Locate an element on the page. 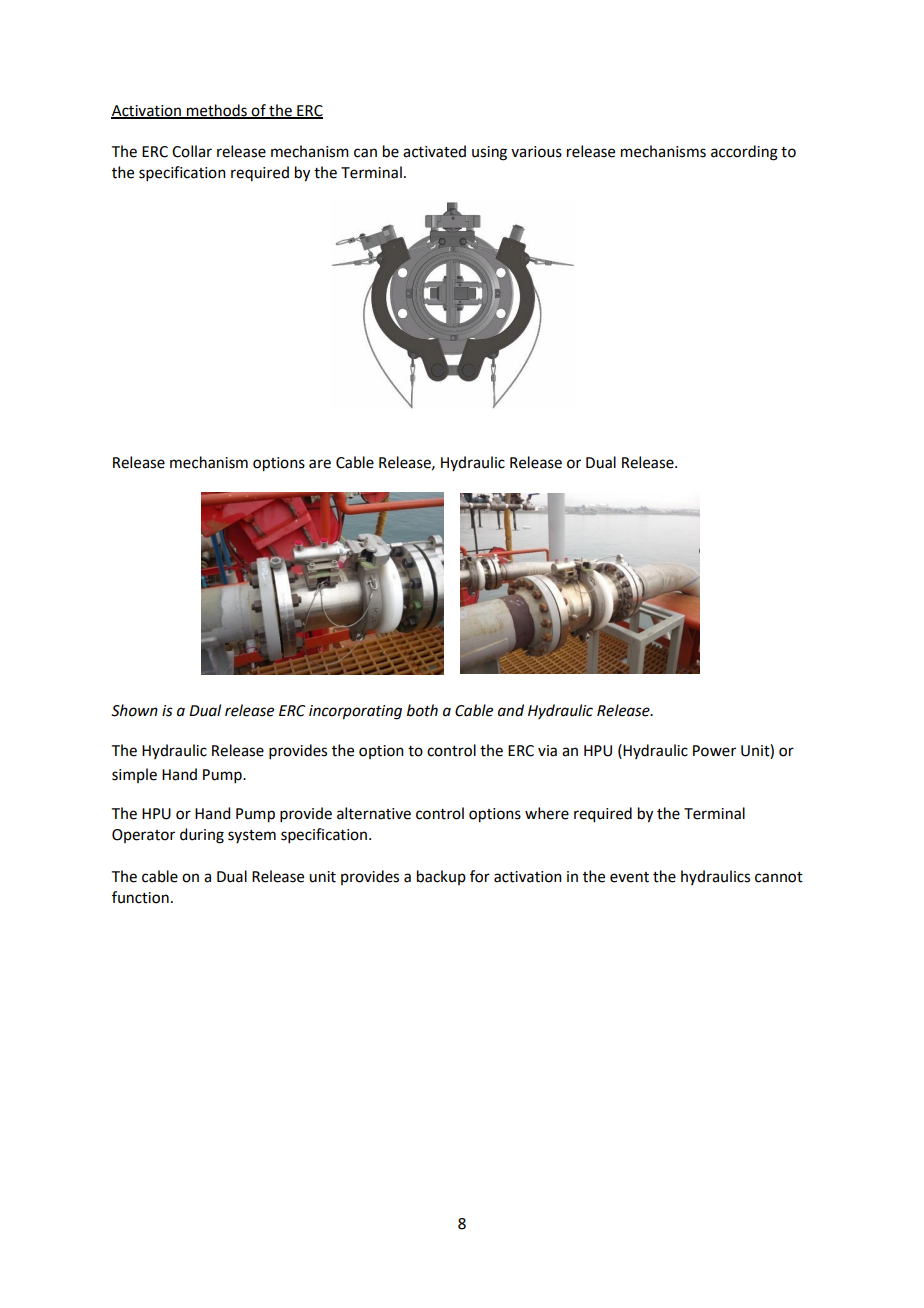 This page has height=1308, width=924. activated is located at coordinates (434, 151).
